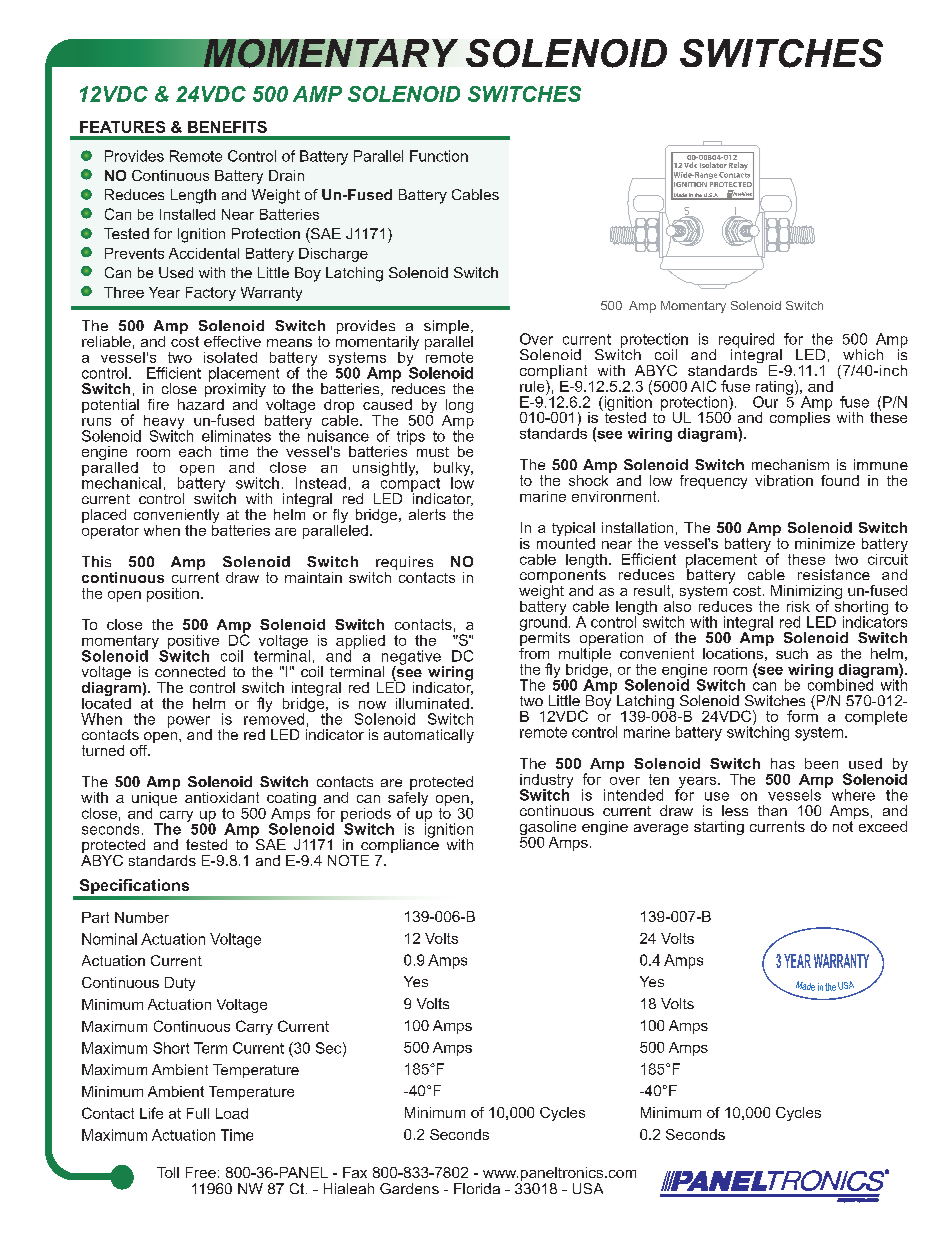 The height and width of the page is (1233, 952). I want to click on Free, so click(201, 1172).
